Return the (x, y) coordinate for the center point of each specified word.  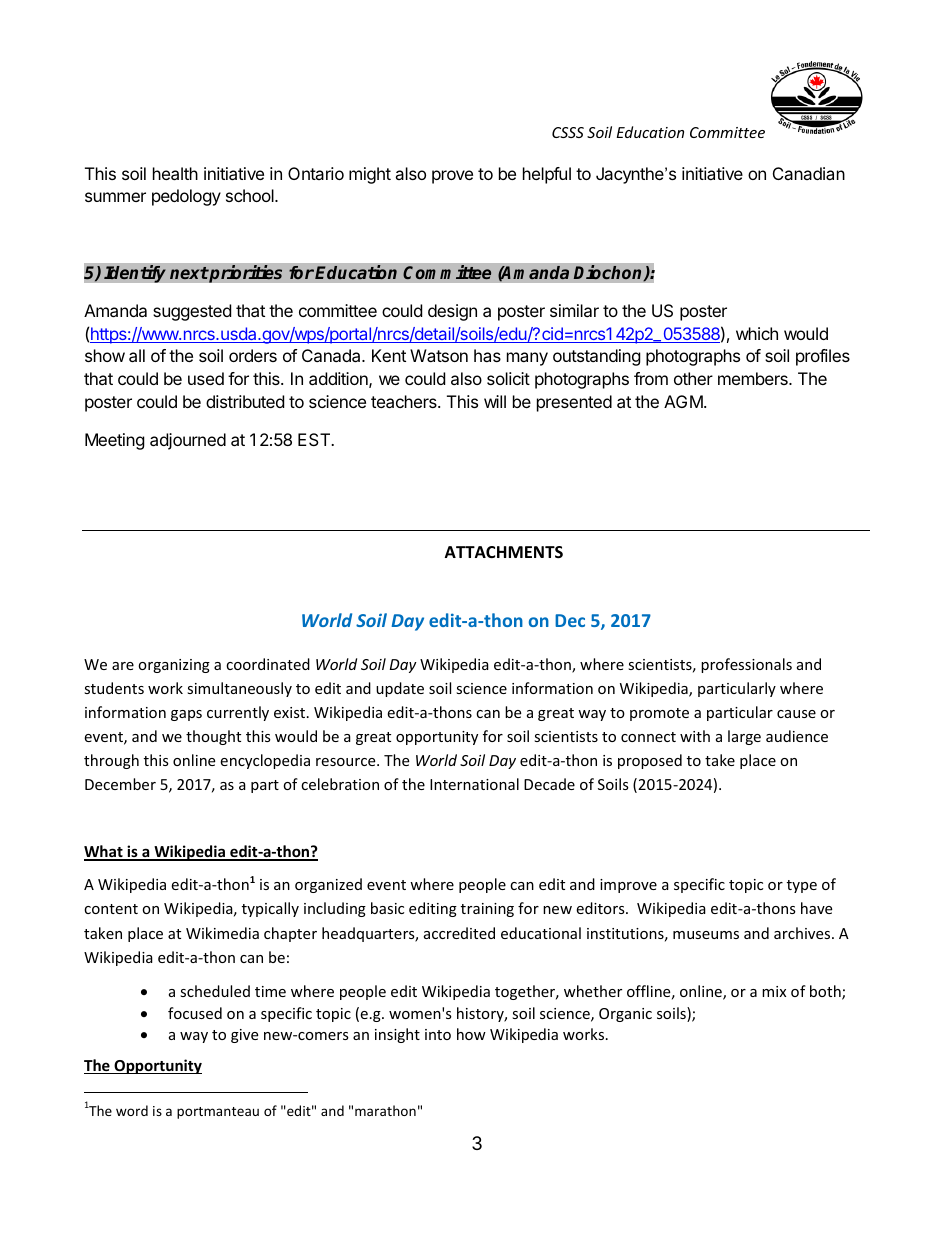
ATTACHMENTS (504, 552)
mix (774, 991)
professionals (746, 665)
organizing (174, 666)
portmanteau (218, 1113)
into (438, 1034)
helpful (547, 175)
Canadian (809, 173)
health (175, 173)
